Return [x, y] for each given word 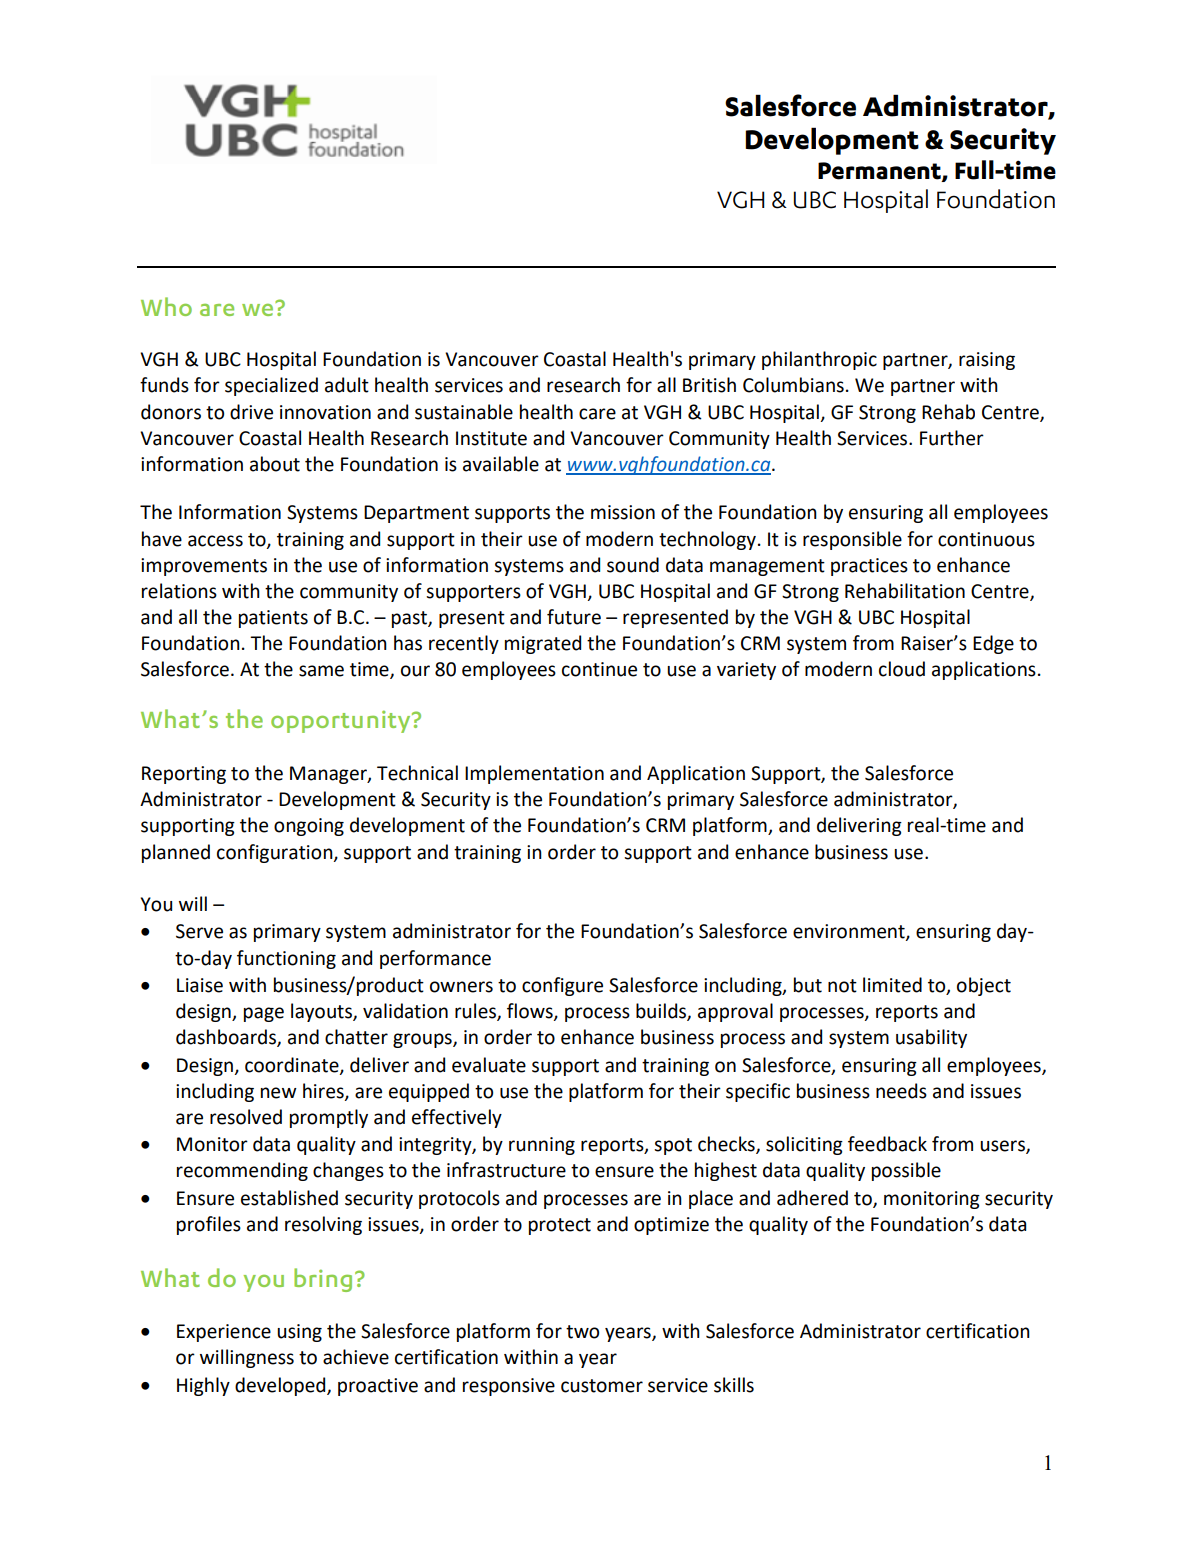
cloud [902, 669]
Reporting [184, 775]
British [709, 385]
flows [531, 1012]
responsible [852, 540]
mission [623, 512]
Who [166, 306]
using [299, 1333]
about [275, 464]
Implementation [534, 774]
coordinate [293, 1065]
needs [901, 1091]
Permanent [880, 172]
